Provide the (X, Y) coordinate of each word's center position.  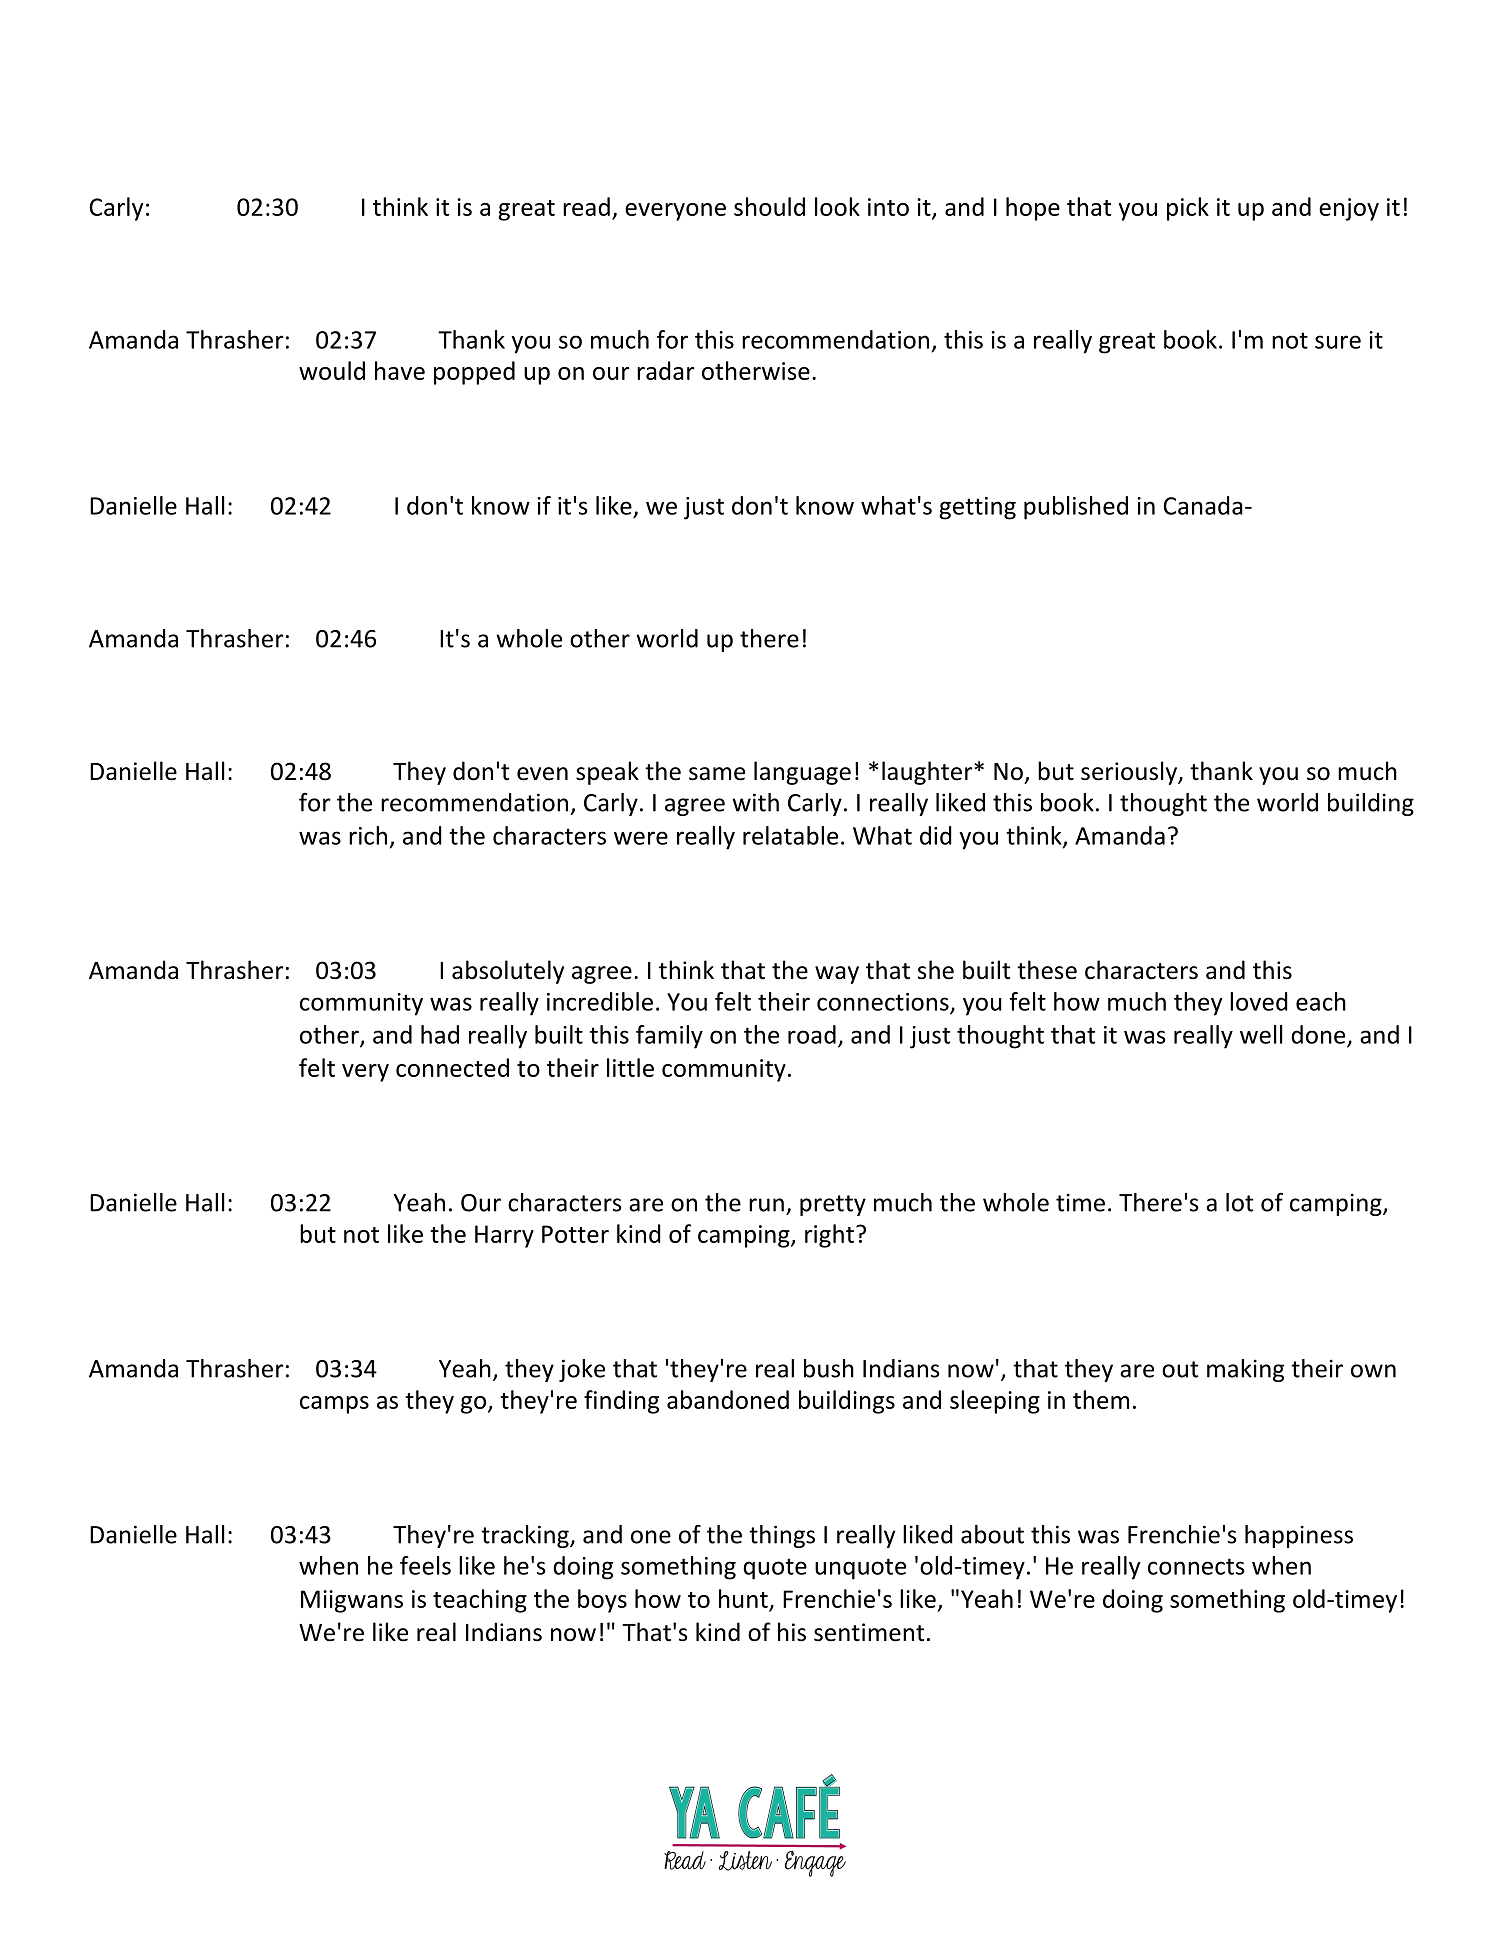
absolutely (508, 972)
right (829, 1236)
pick (1188, 209)
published (1076, 508)
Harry (504, 1236)
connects (1196, 1566)
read (586, 206)
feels (425, 1565)
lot (1239, 1202)
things (782, 1536)
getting (977, 508)
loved (1259, 1001)
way (837, 975)
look (837, 206)
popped (474, 373)
